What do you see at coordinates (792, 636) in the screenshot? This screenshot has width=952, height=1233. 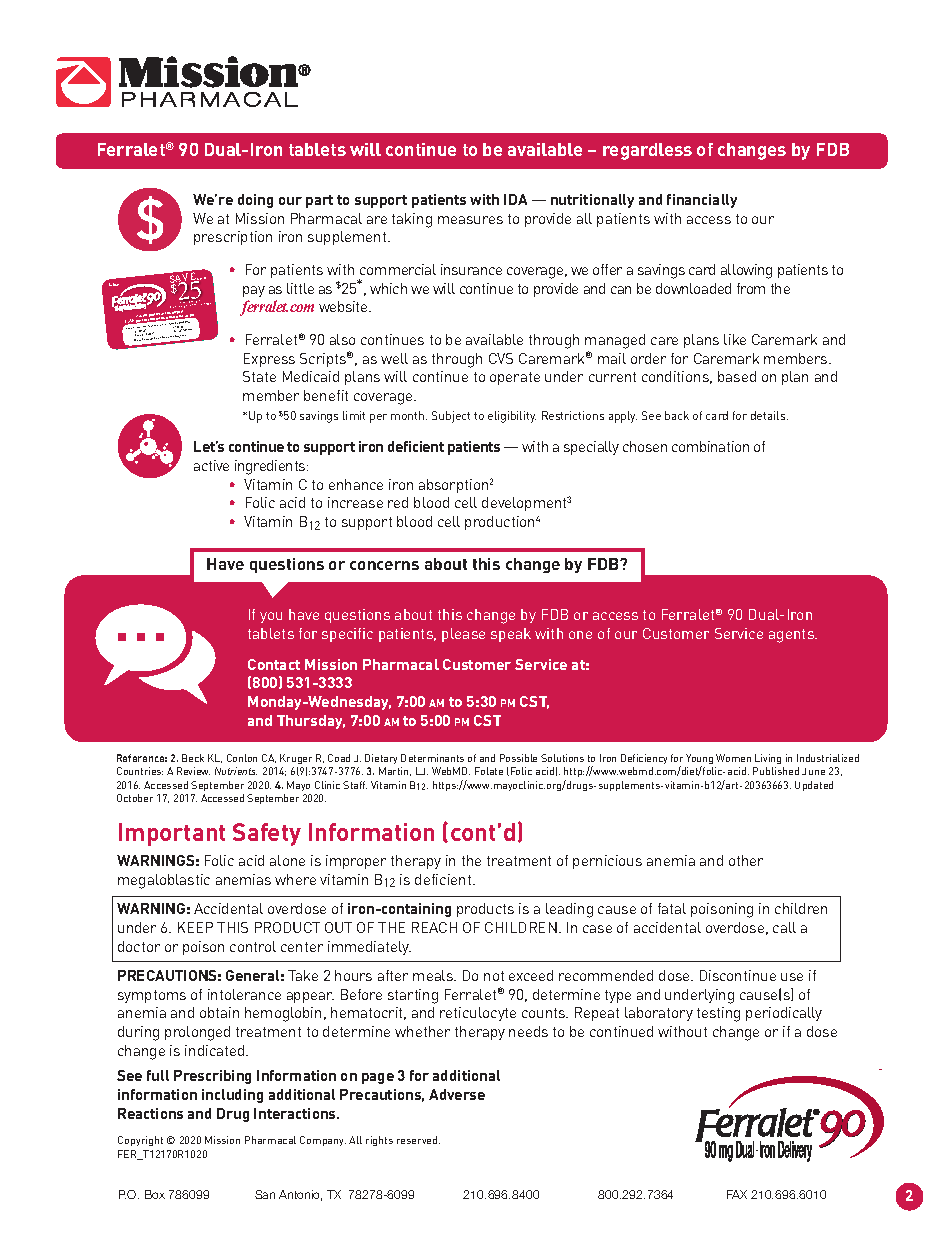 I see `agents` at bounding box center [792, 636].
